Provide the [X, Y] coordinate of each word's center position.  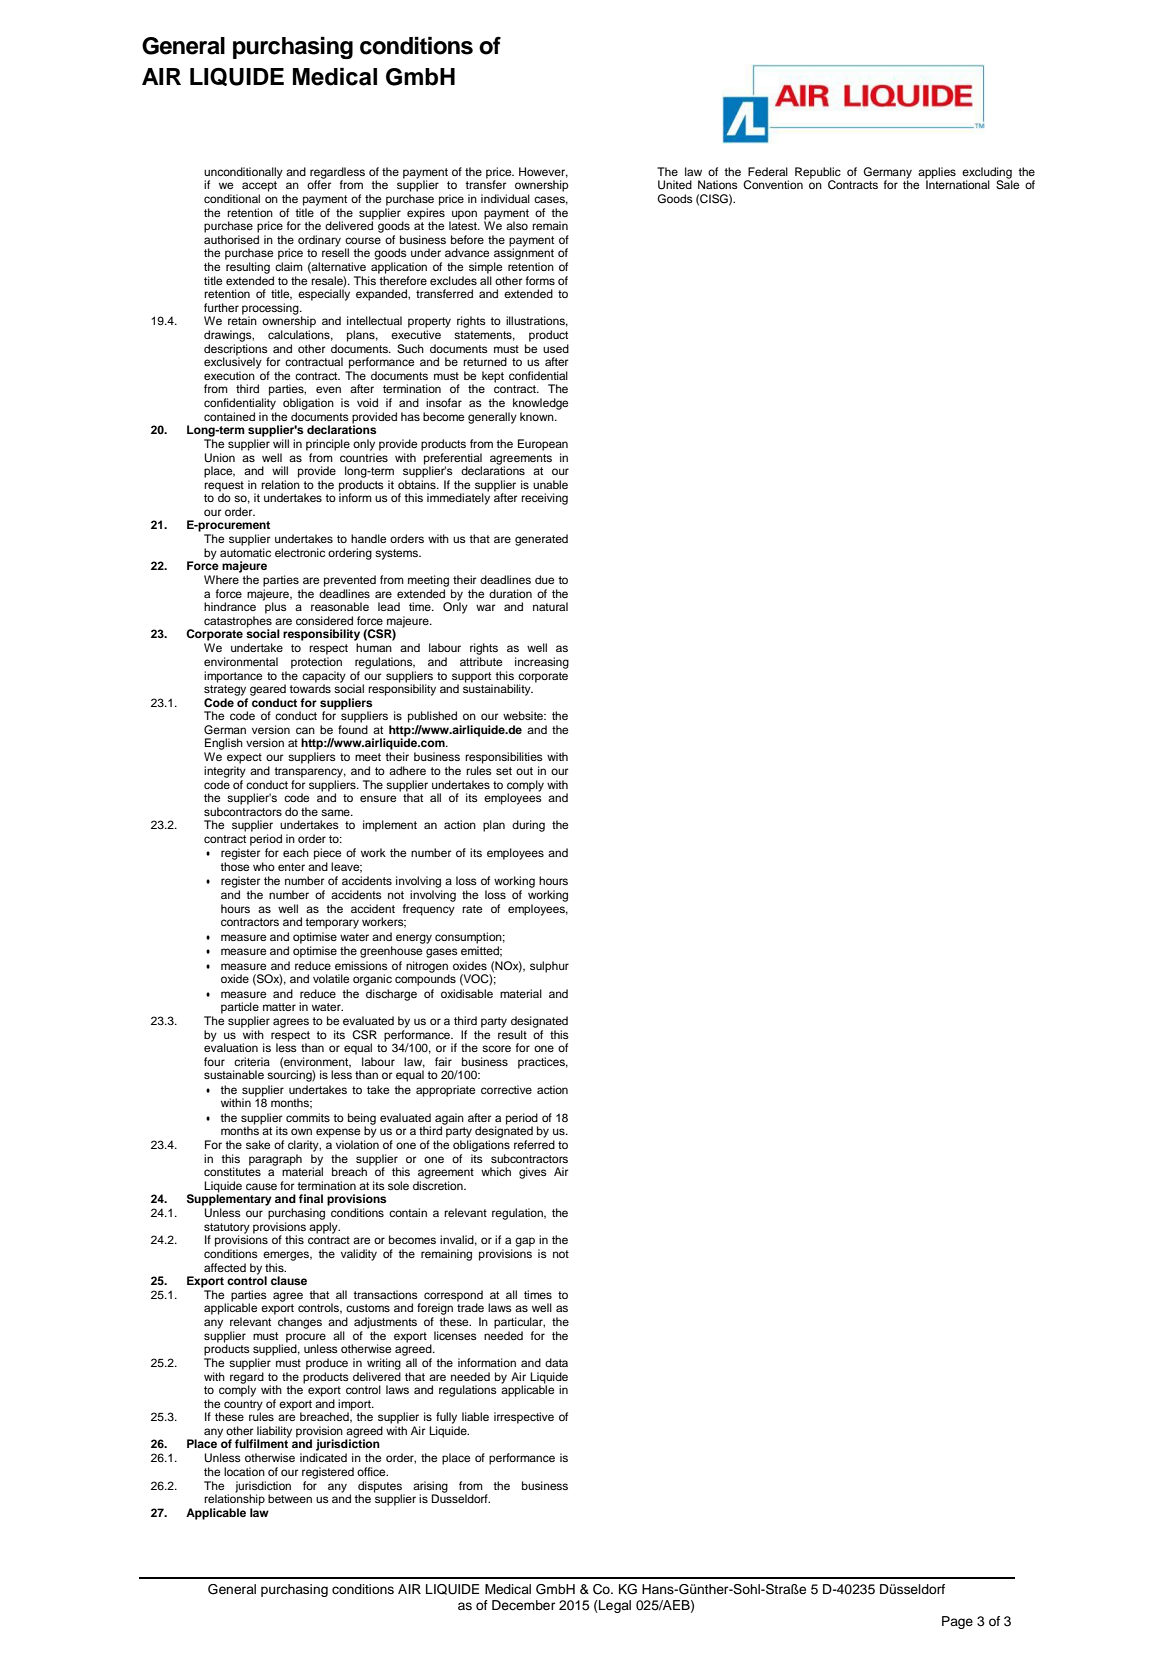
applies [937, 173]
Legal [614, 1606]
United [675, 185]
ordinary [319, 241]
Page [957, 1622]
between [290, 1498]
